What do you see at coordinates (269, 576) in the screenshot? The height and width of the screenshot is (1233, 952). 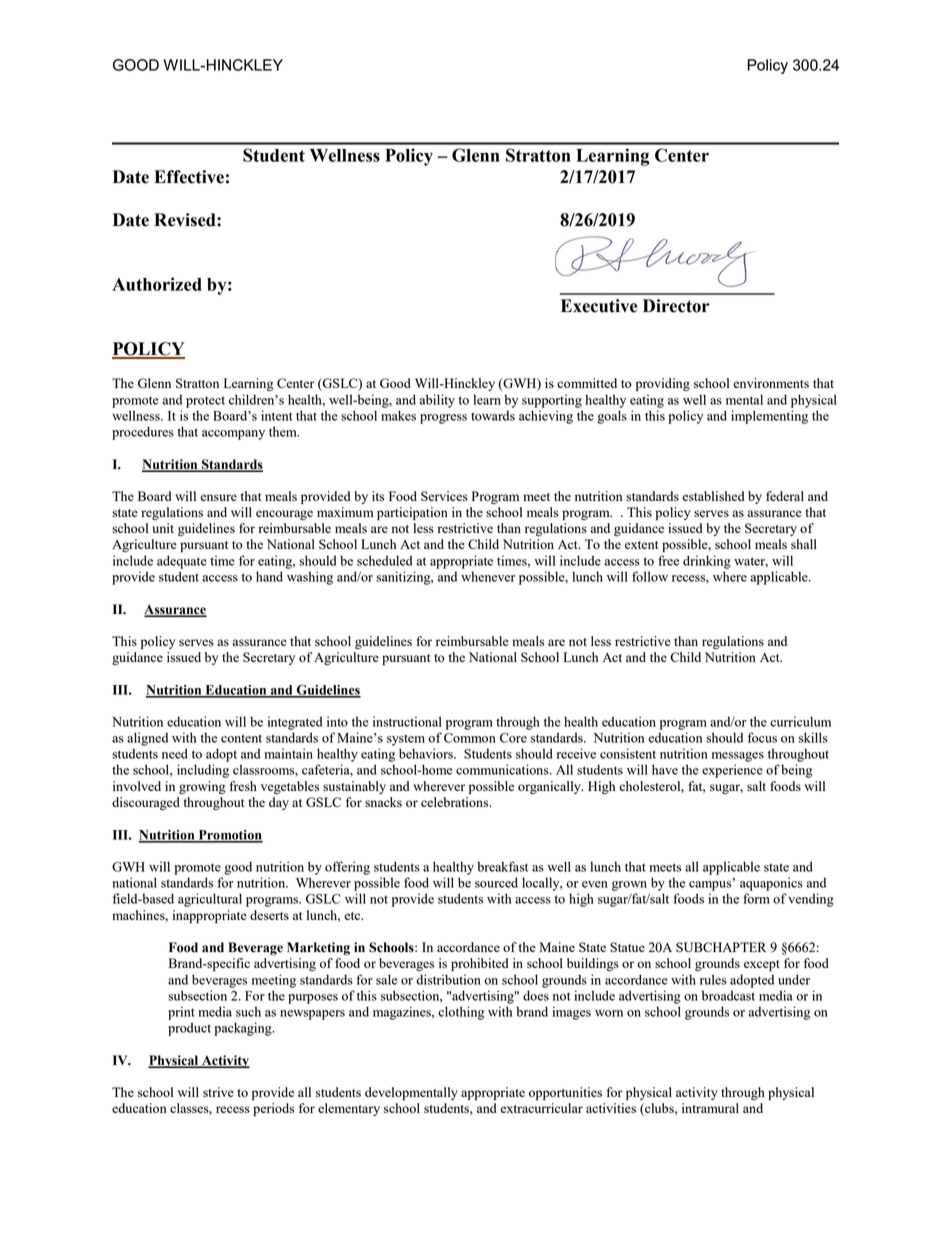 I see `hand` at bounding box center [269, 576].
